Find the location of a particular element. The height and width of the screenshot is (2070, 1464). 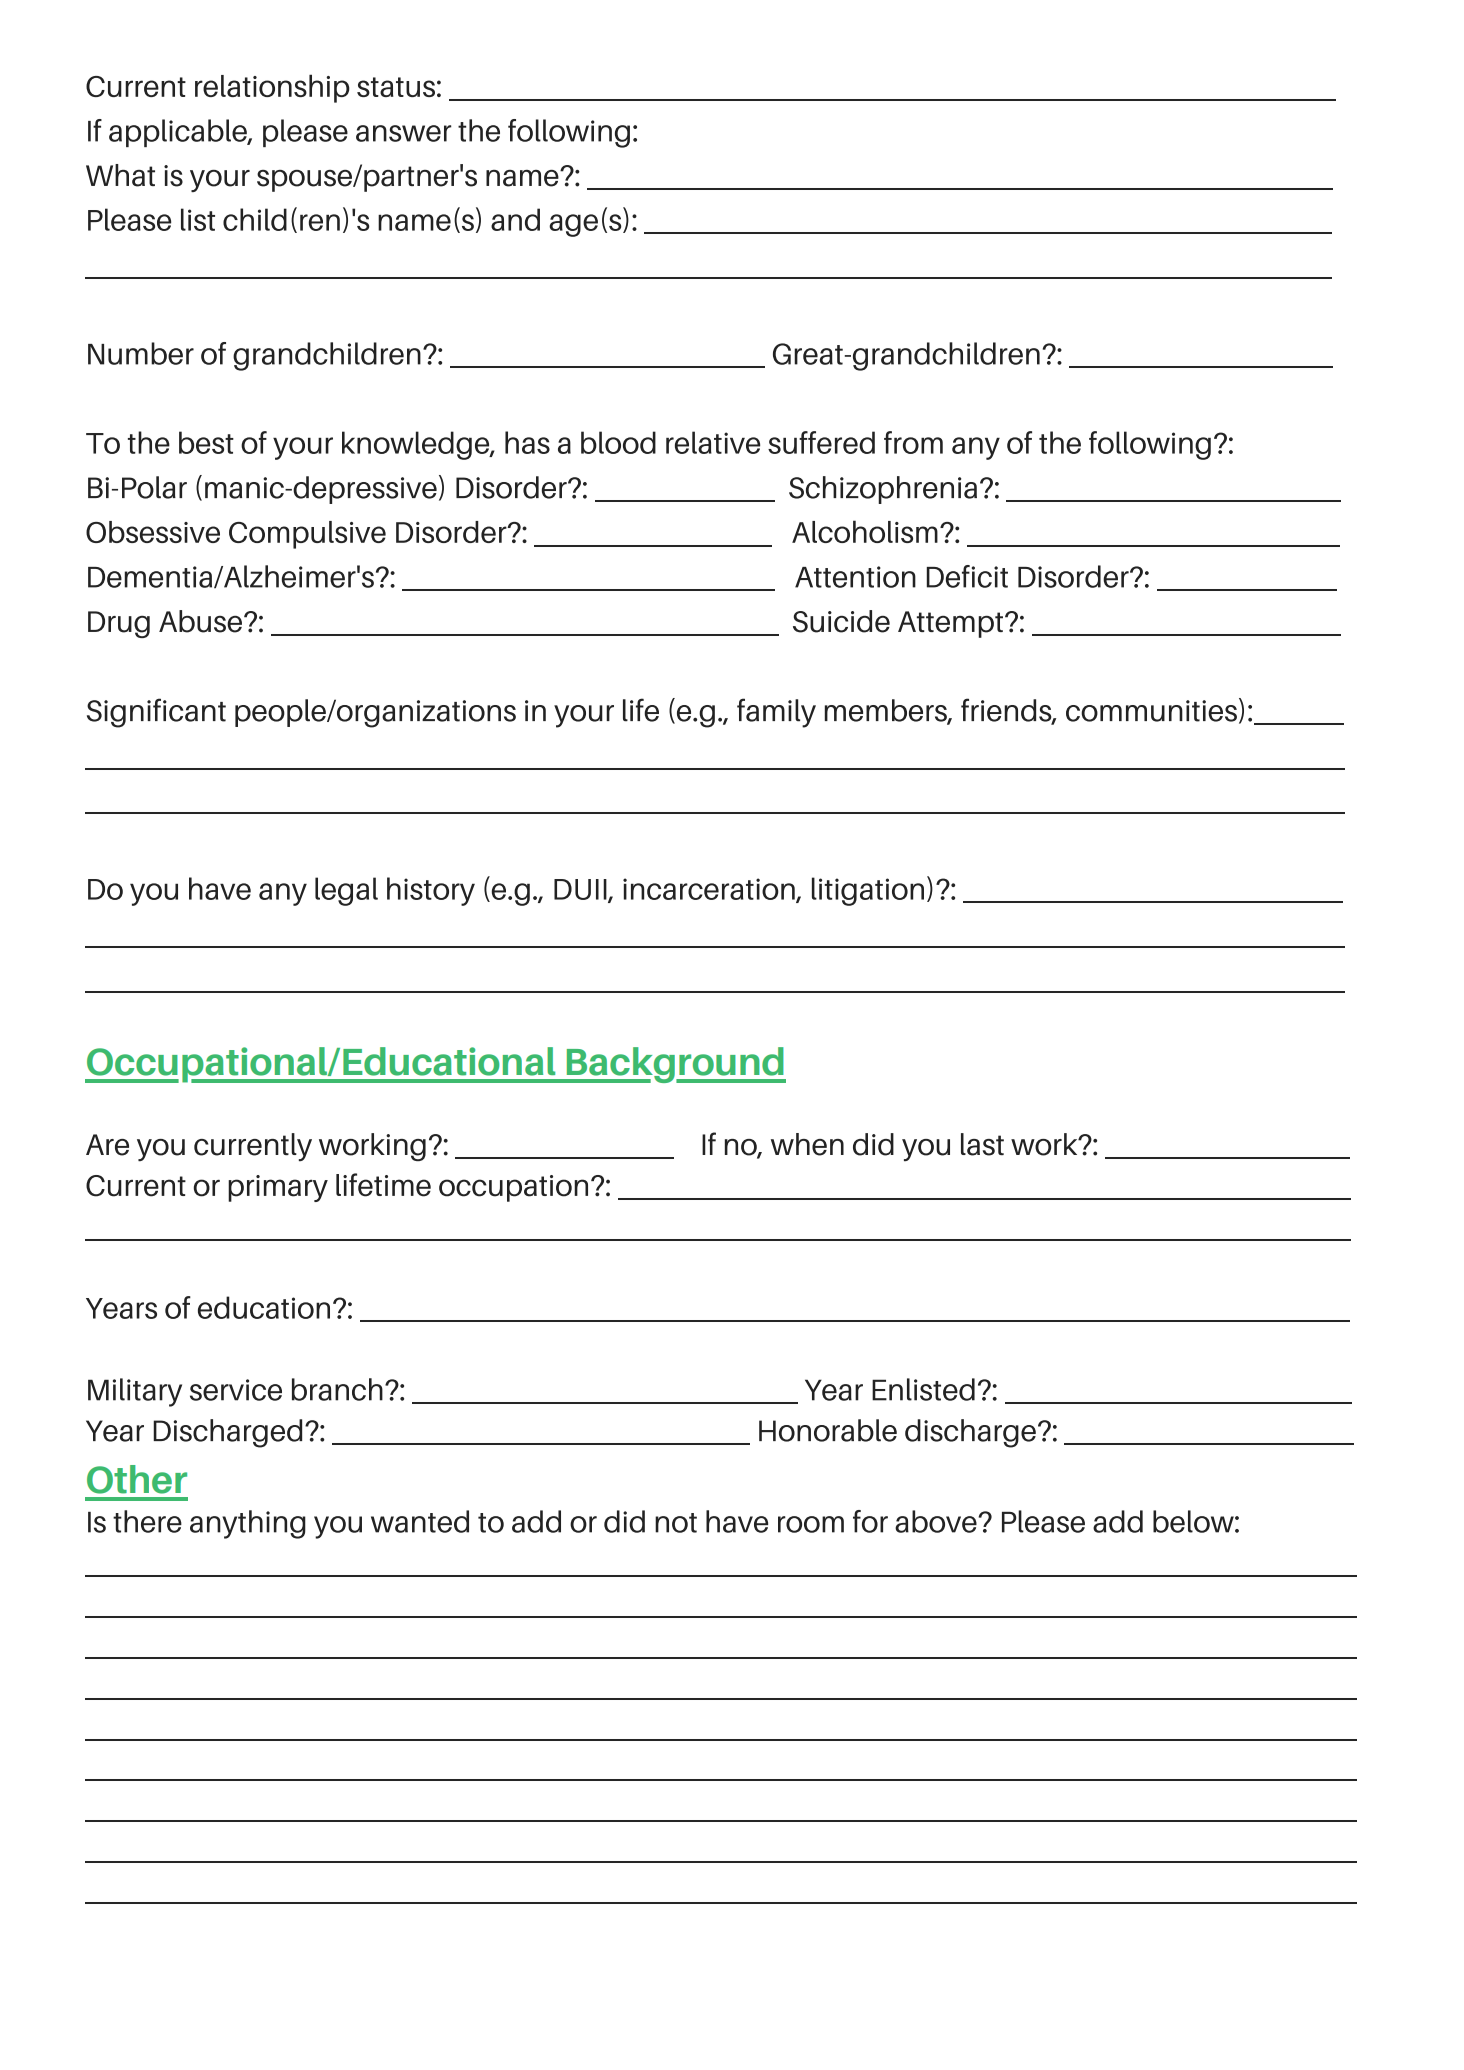

answer is located at coordinates (404, 133).
